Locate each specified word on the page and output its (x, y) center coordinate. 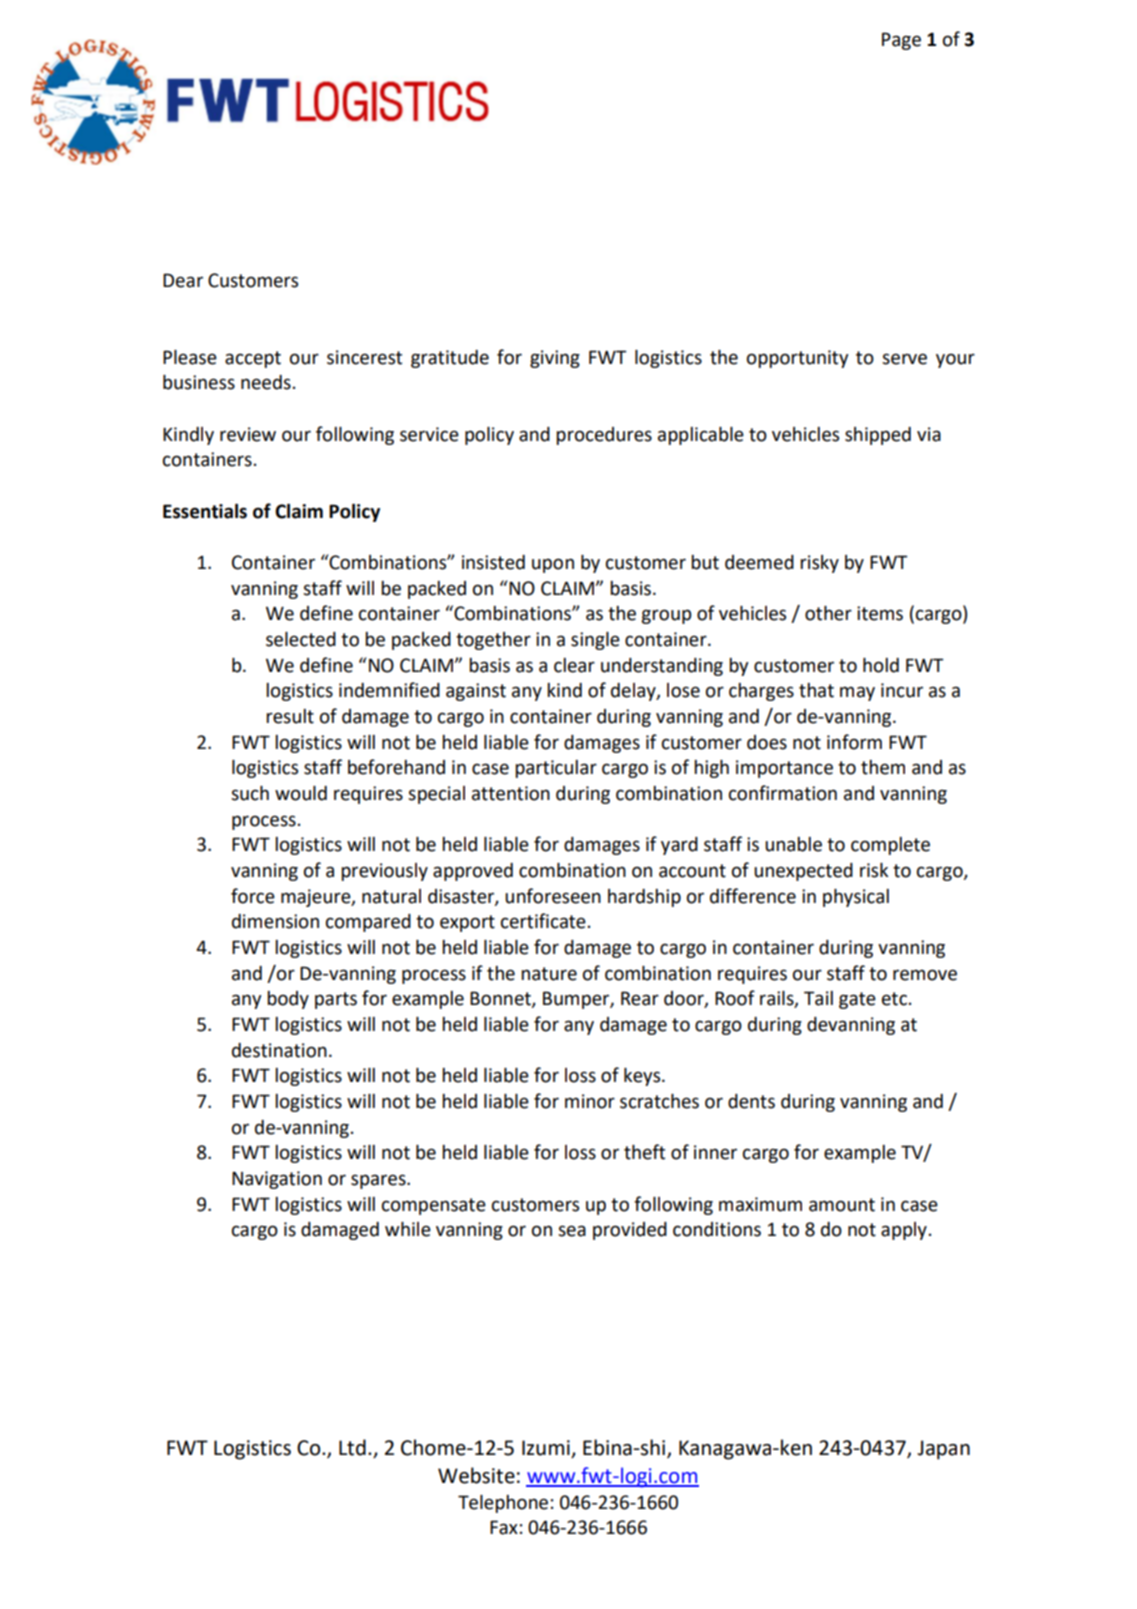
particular (556, 769)
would (301, 793)
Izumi (546, 1448)
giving (555, 359)
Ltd (352, 1447)
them (883, 767)
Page (901, 41)
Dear (183, 280)
